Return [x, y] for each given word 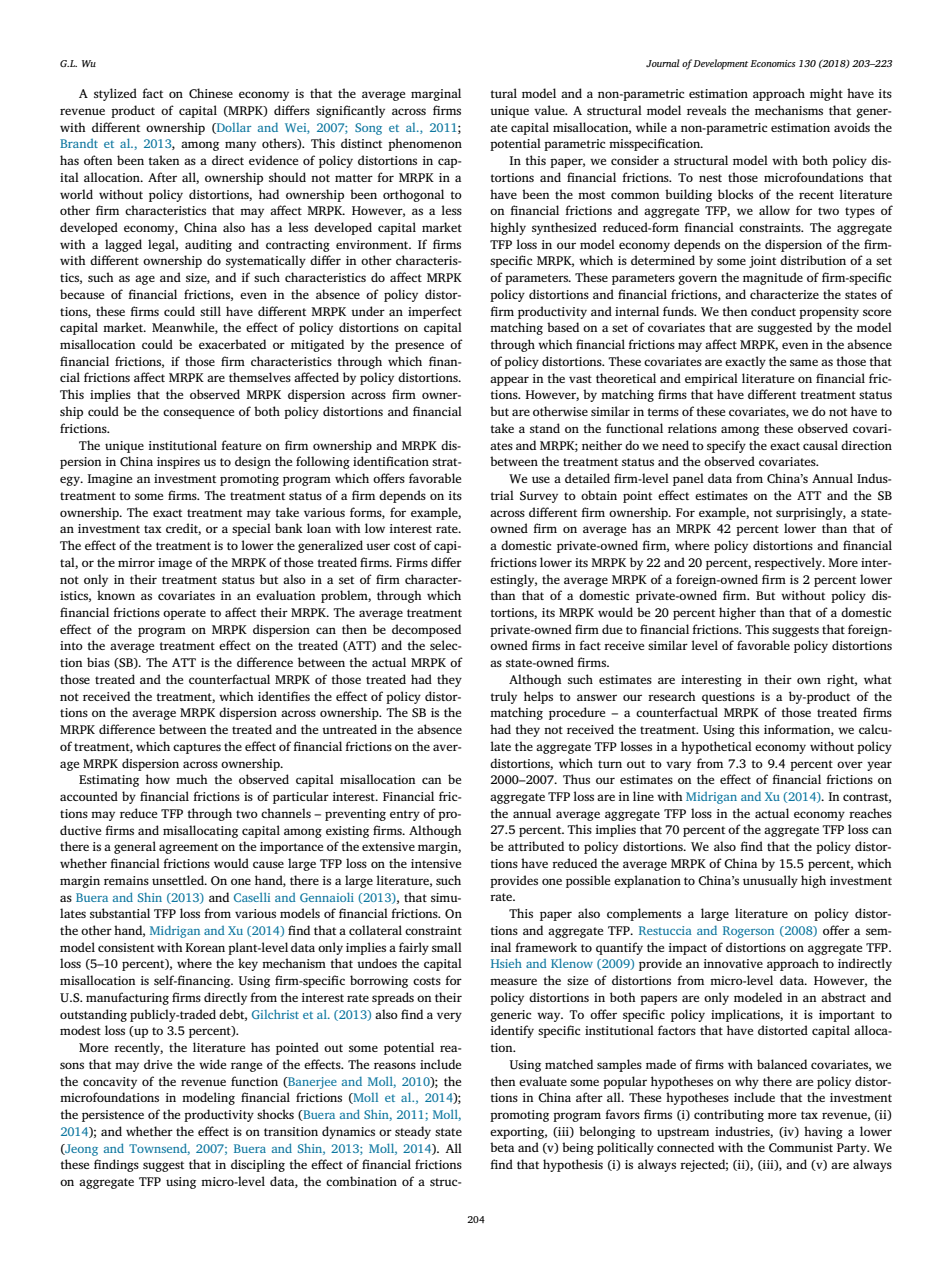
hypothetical [716, 747]
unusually [770, 881]
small [447, 947]
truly [503, 697]
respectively [789, 563]
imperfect [435, 312]
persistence [113, 1116]
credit [183, 529]
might [826, 94]
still [210, 311]
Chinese [211, 93]
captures [197, 748]
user [378, 546]
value [550, 110]
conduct [773, 311]
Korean [205, 947]
